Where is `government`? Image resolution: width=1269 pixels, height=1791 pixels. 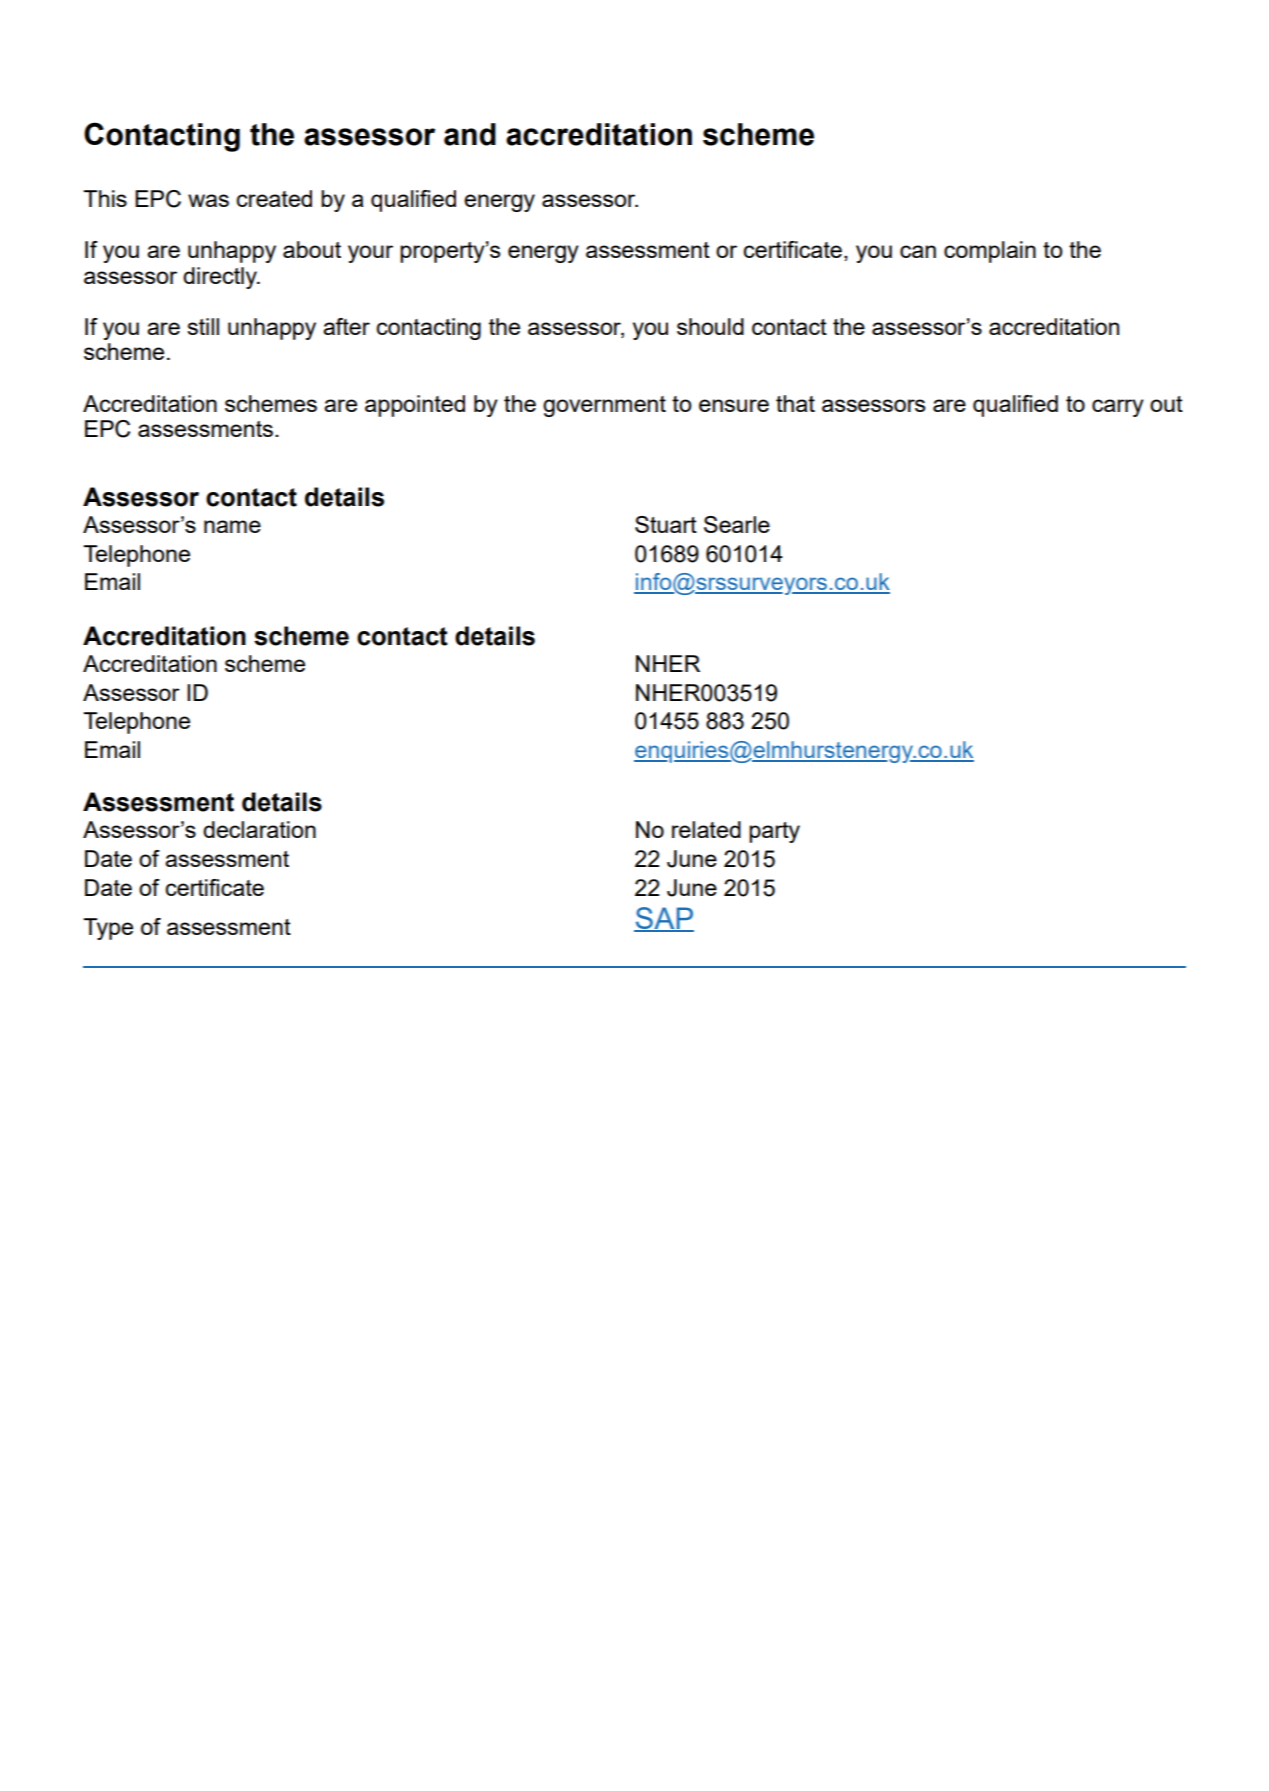 government is located at coordinates (604, 406).
